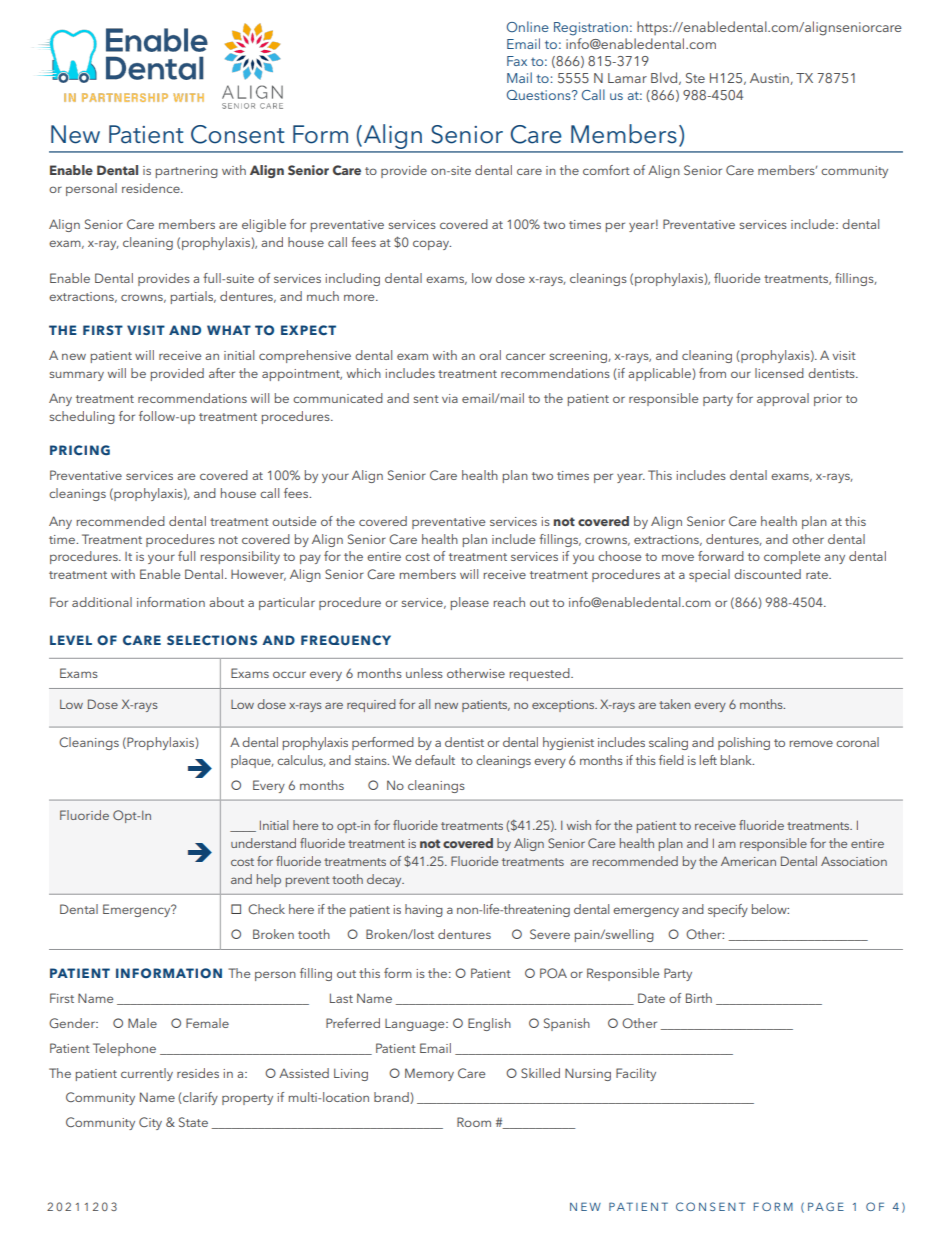 The image size is (952, 1233). Describe the element at coordinates (470, 603) in the screenshot. I see `please` at that location.
